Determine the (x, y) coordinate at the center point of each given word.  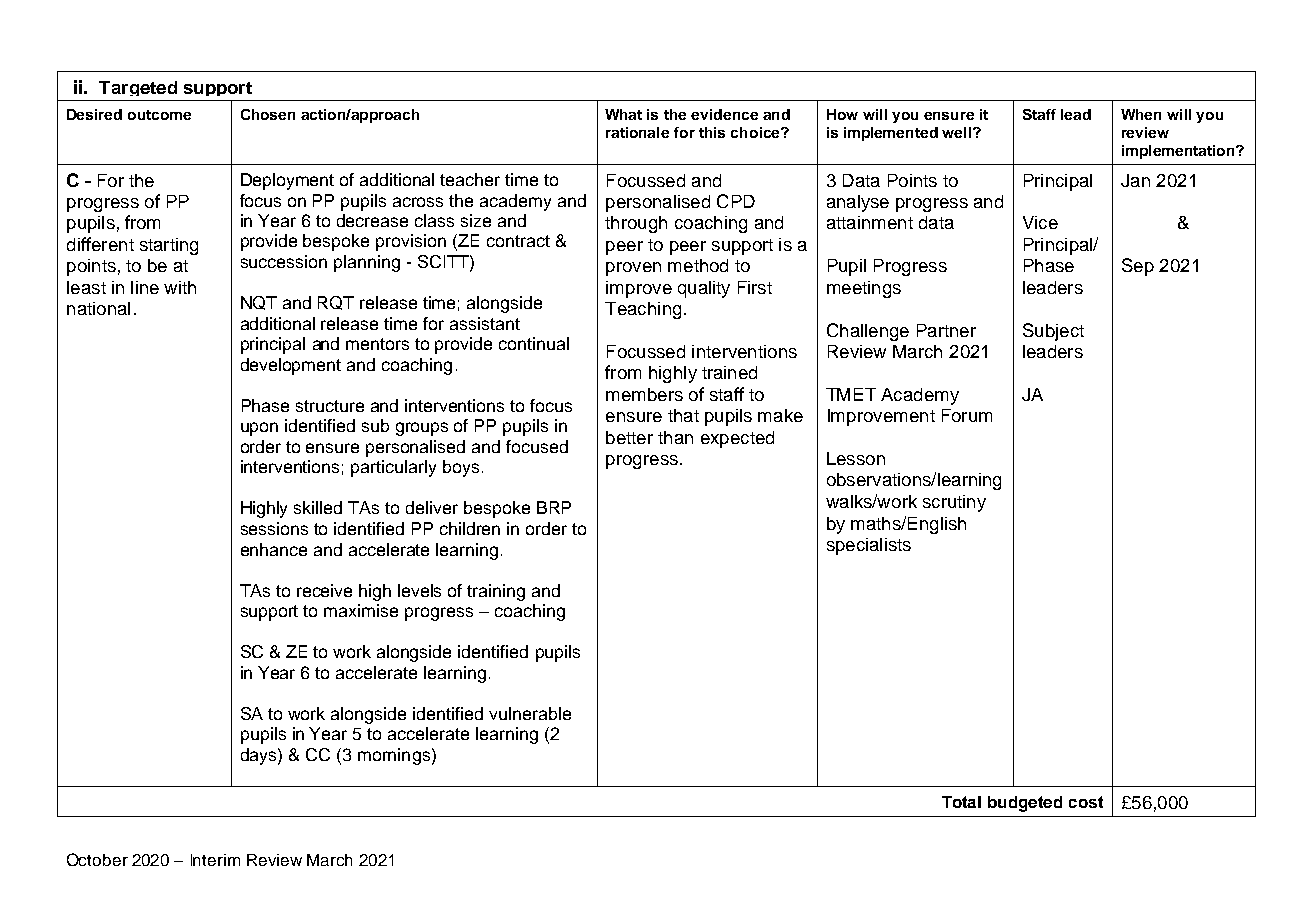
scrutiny (954, 503)
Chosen (268, 114)
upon (259, 429)
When (1141, 114)
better (629, 437)
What (623, 114)
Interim (215, 860)
